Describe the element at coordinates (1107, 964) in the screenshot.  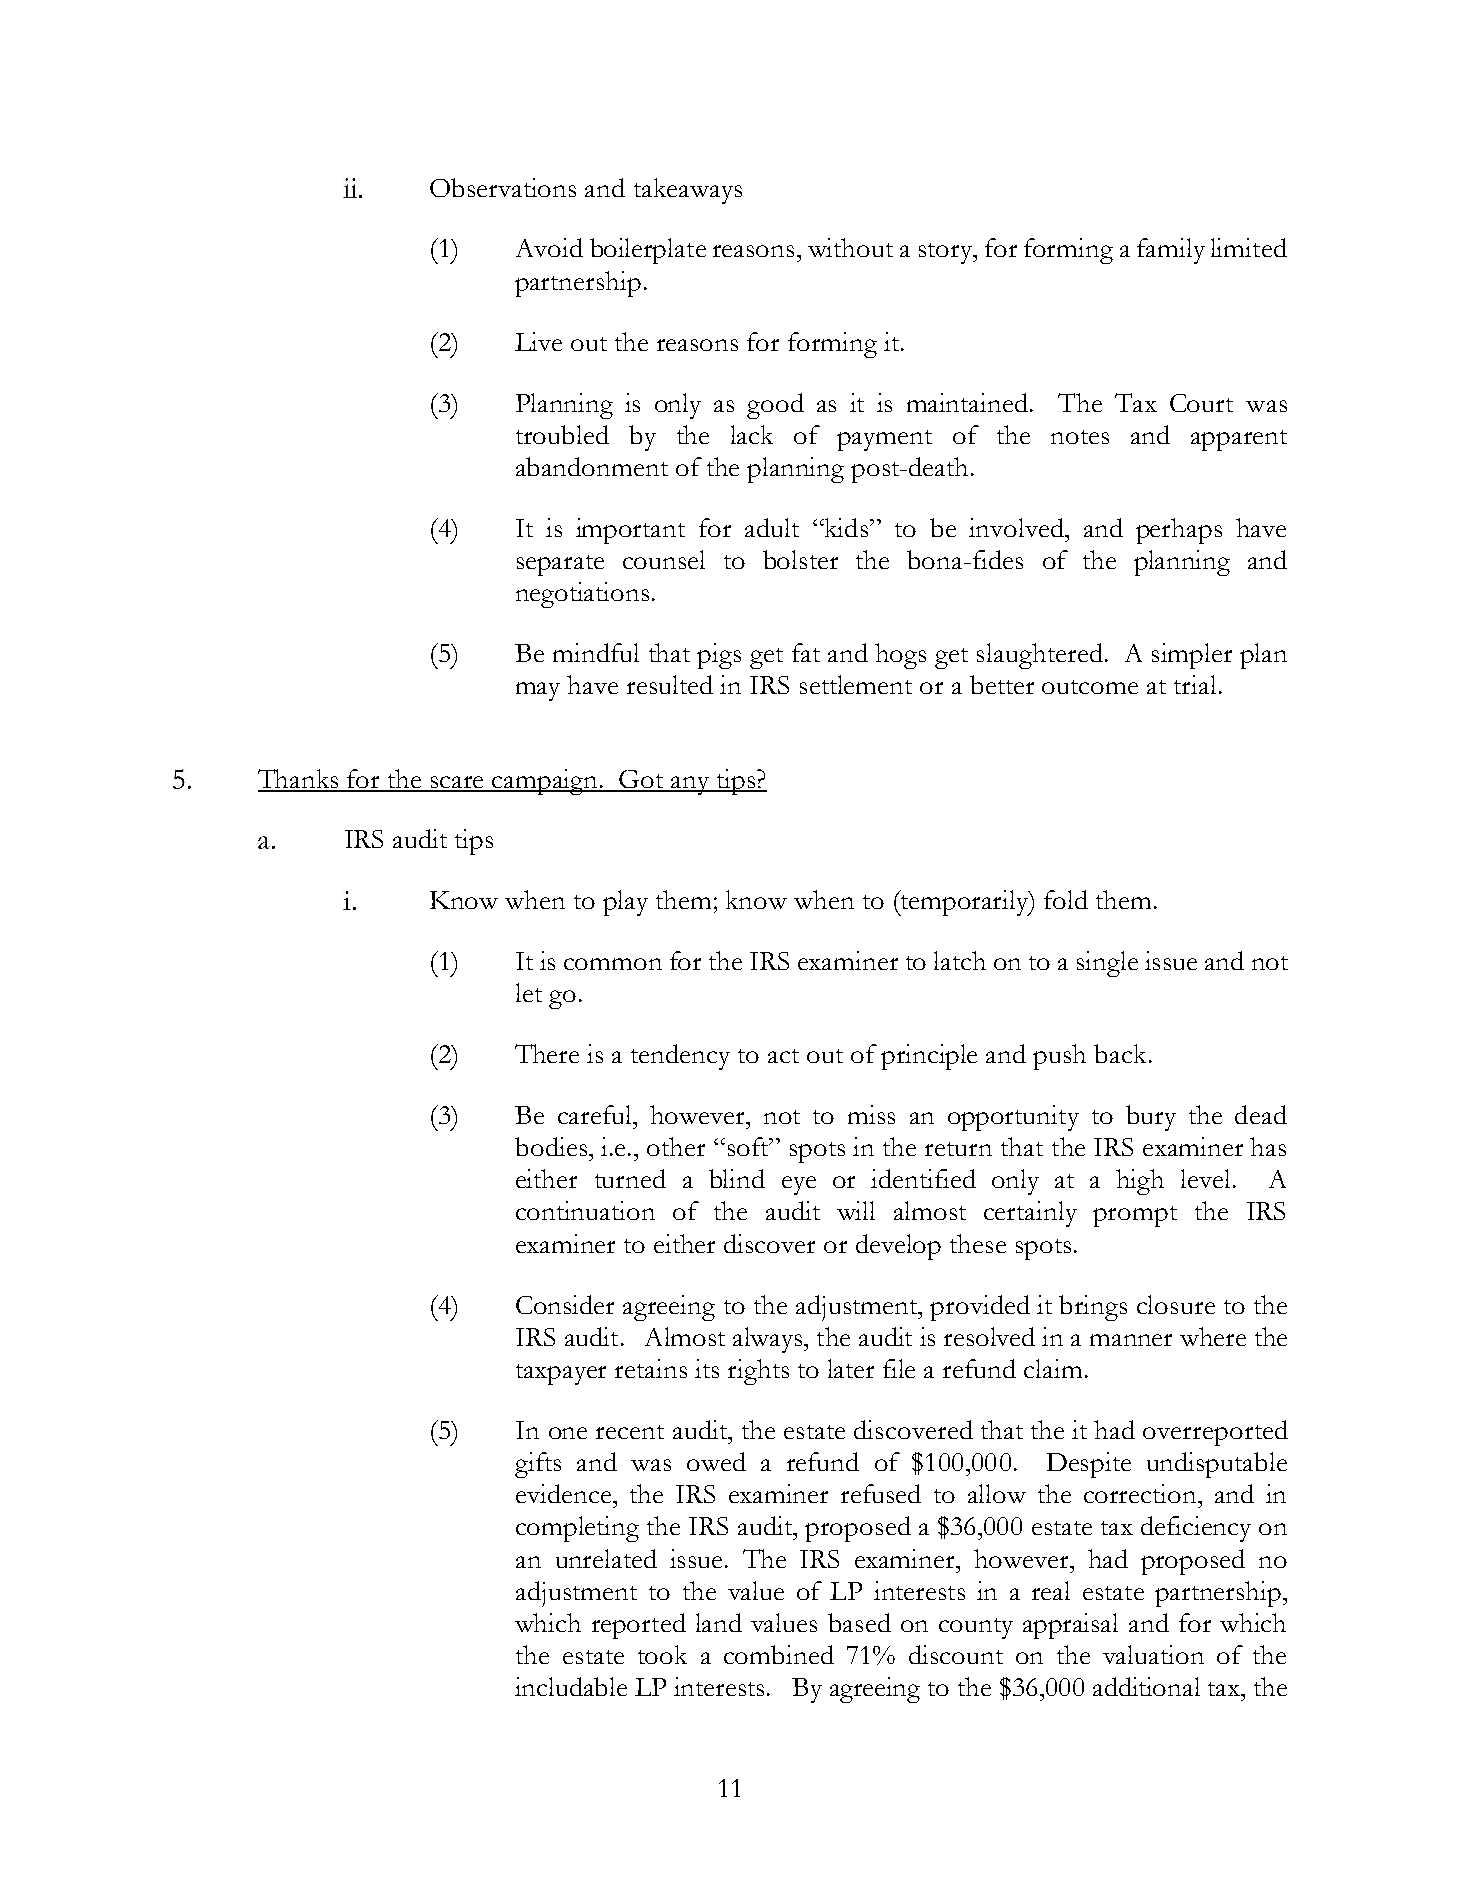
I see `single` at that location.
